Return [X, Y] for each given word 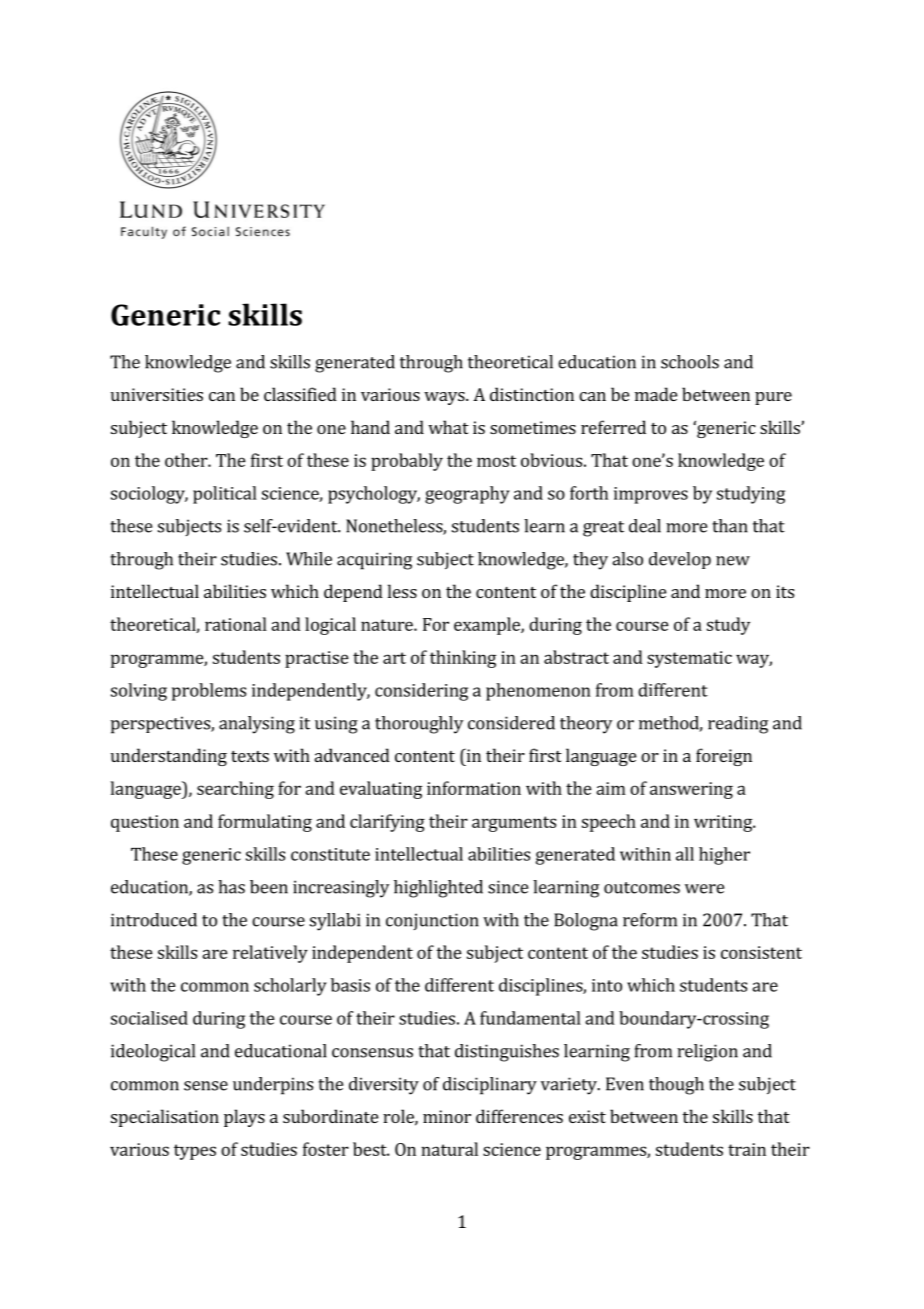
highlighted [438, 889]
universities [157, 394]
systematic [689, 659]
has [231, 887]
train [747, 1149]
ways [445, 398]
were [704, 889]
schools [690, 362]
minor [447, 1116]
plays [244, 1118]
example [488, 626]
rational [236, 624]
